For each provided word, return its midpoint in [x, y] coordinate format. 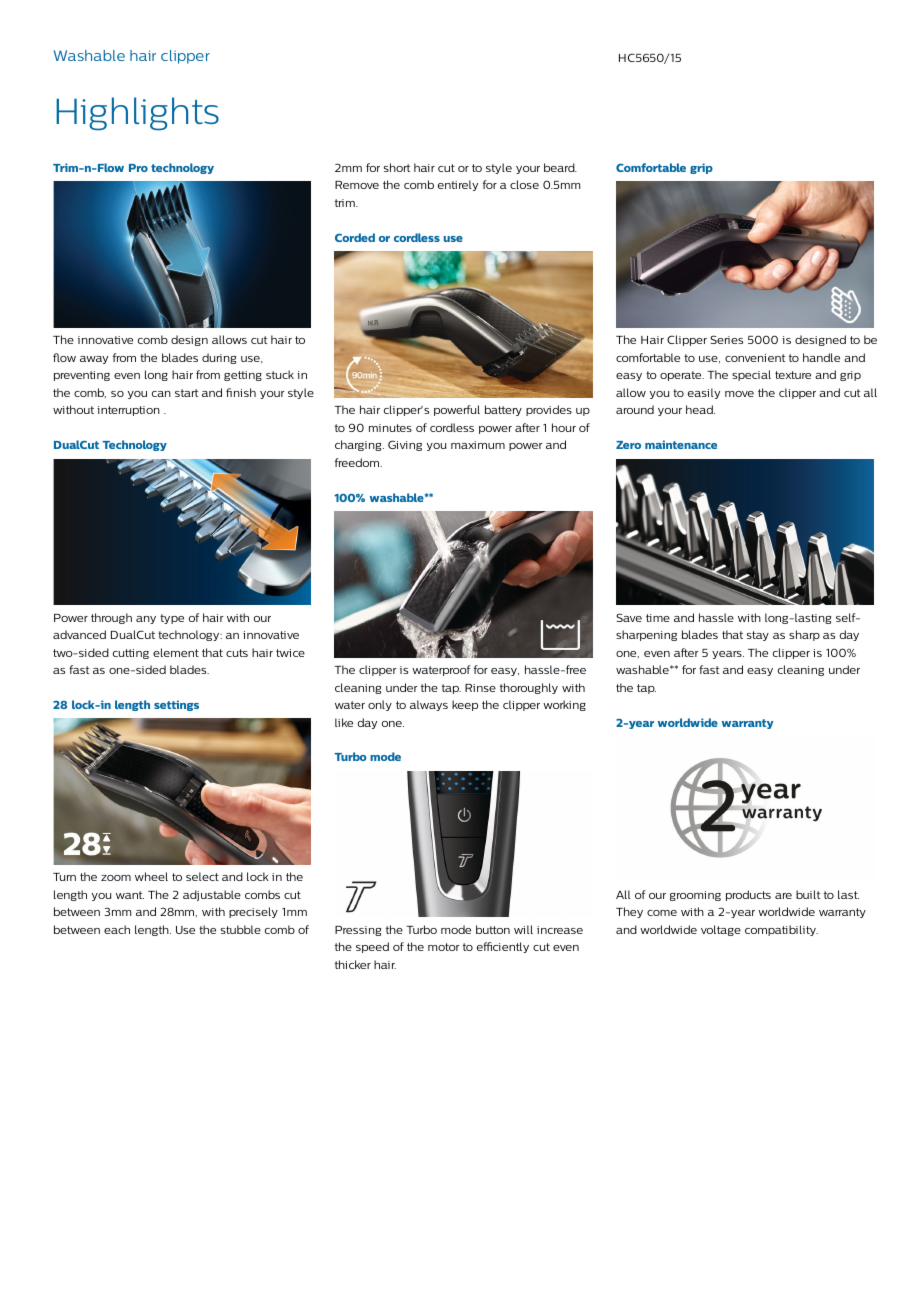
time [658, 618]
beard [560, 167]
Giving [405, 445]
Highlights [137, 114]
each [117, 929]
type [172, 619]
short [397, 167]
